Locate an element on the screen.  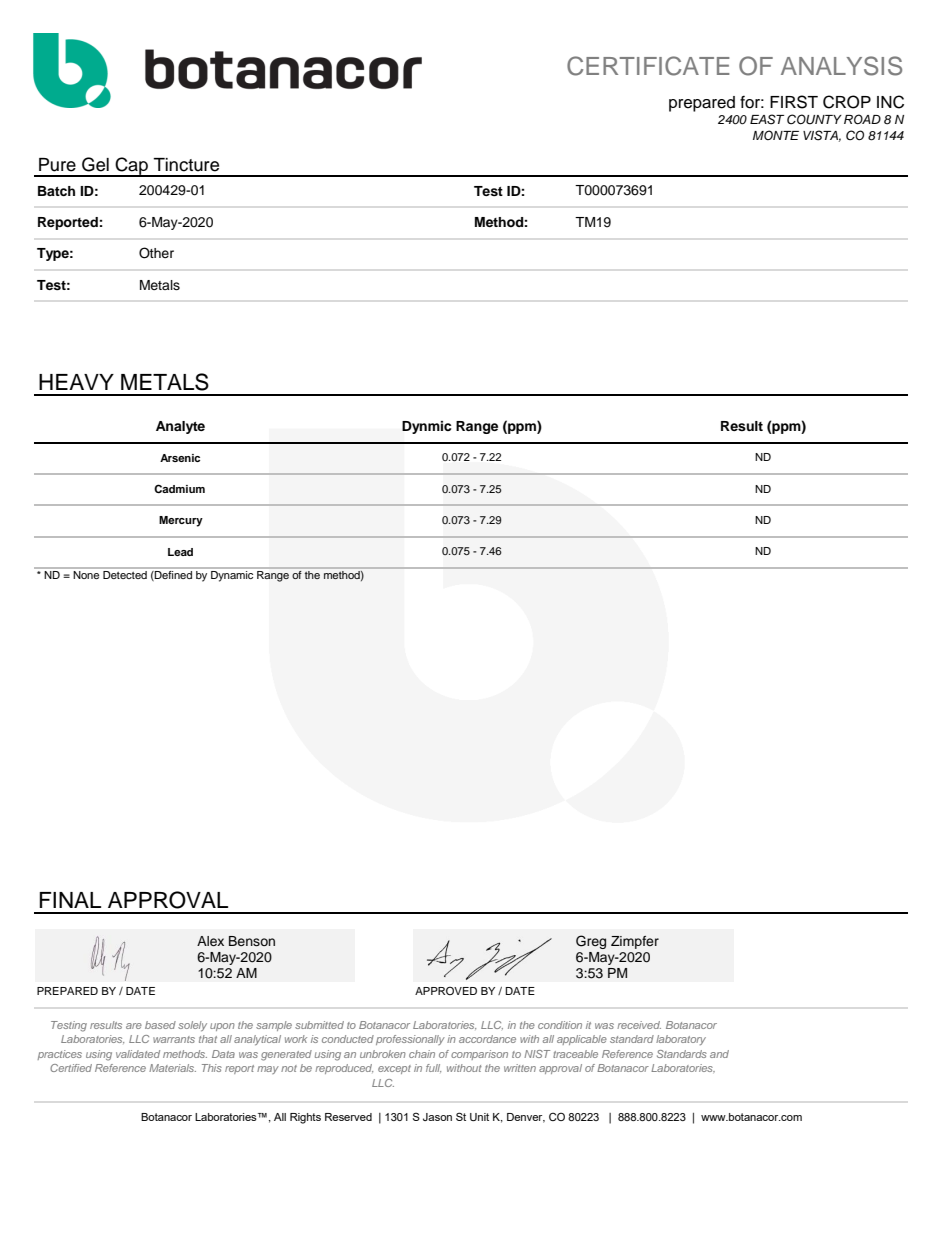
full is located at coordinates (433, 1068).
